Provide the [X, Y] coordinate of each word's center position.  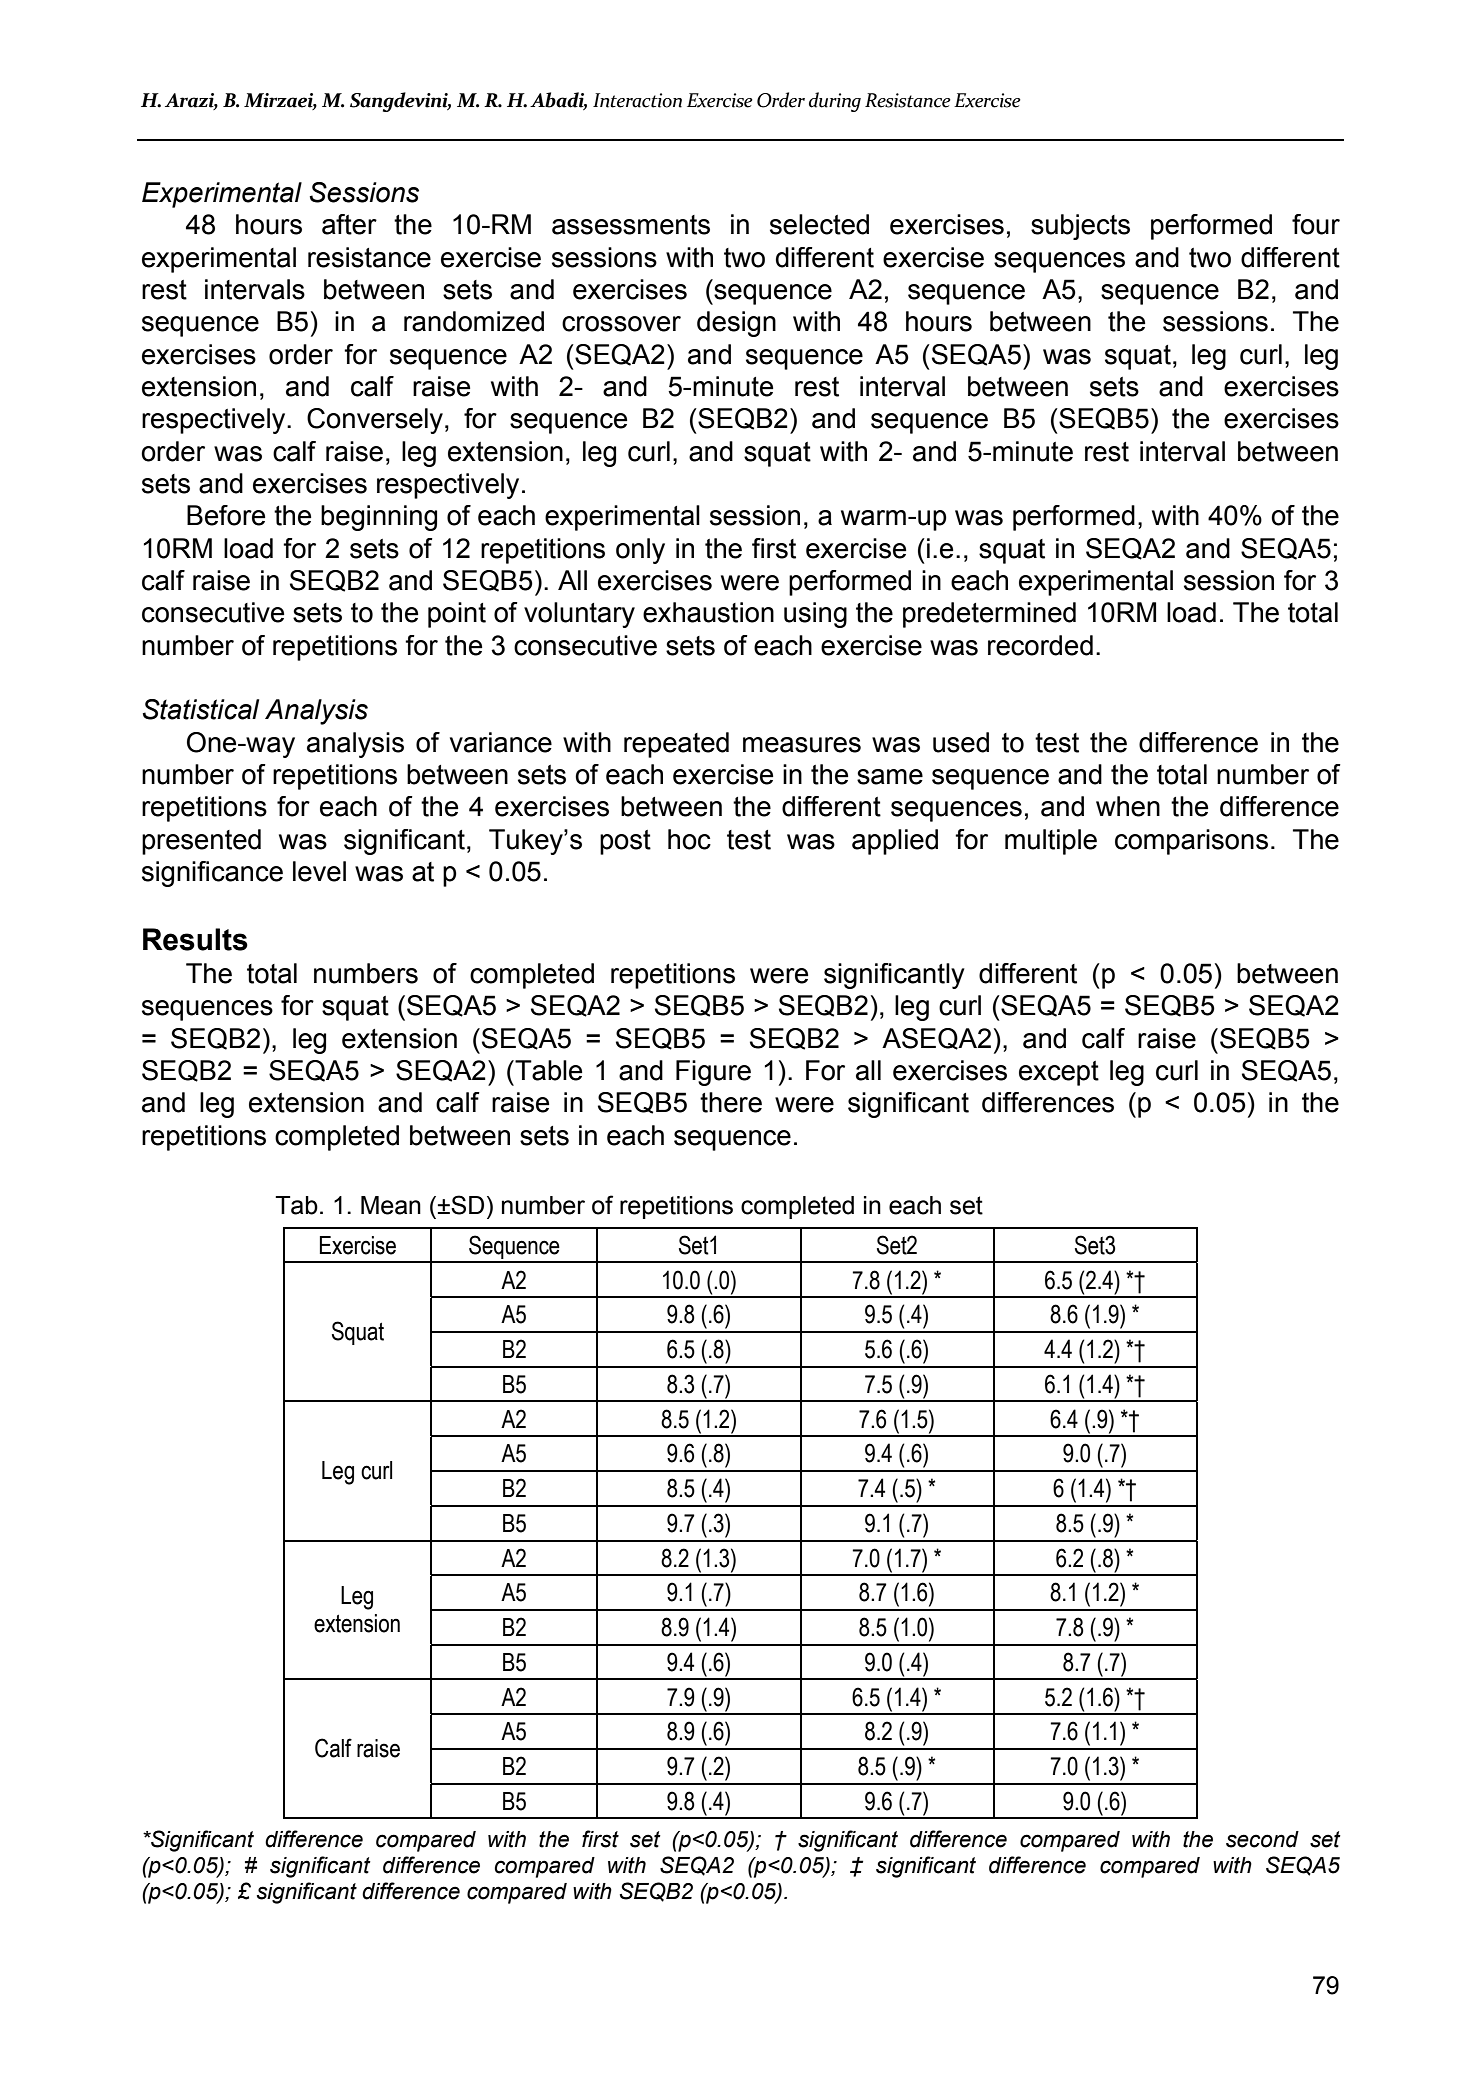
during [835, 102]
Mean [391, 1205]
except [1059, 1073]
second [1262, 1839]
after [349, 224]
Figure [713, 1073]
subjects [1080, 227]
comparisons [1191, 842]
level [319, 871]
